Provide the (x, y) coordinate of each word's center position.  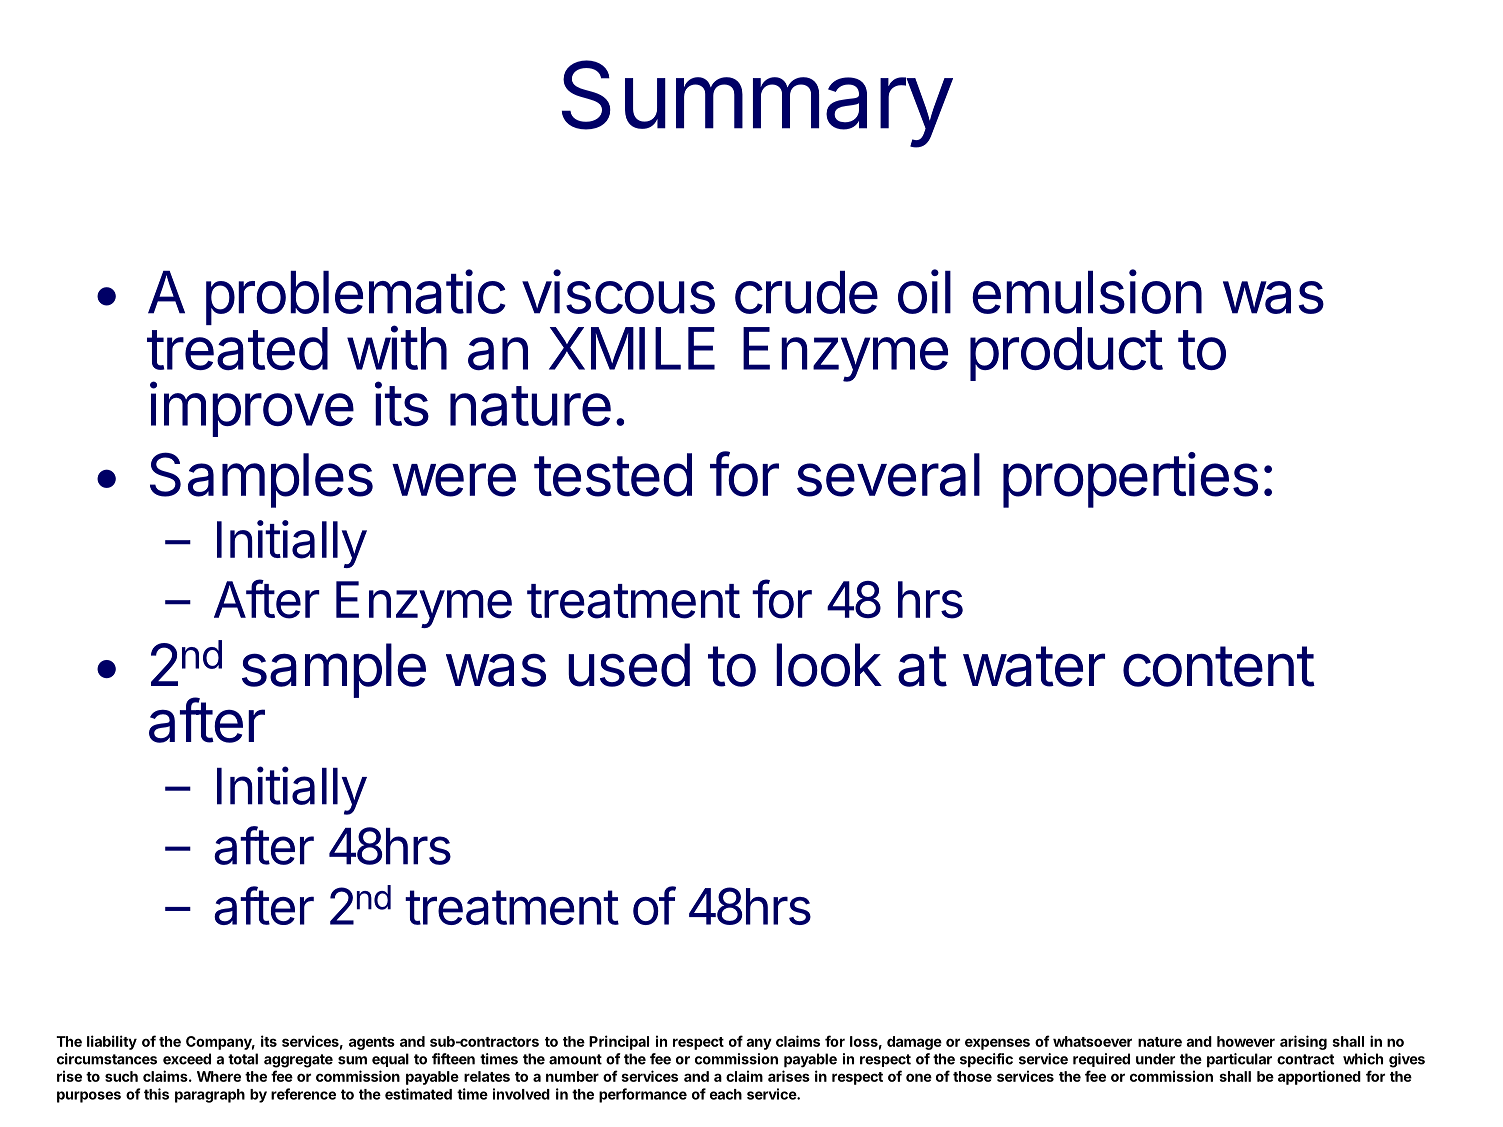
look (829, 665)
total (243, 1059)
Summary (756, 104)
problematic (356, 298)
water (1034, 666)
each (726, 1094)
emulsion (1087, 291)
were (454, 480)
